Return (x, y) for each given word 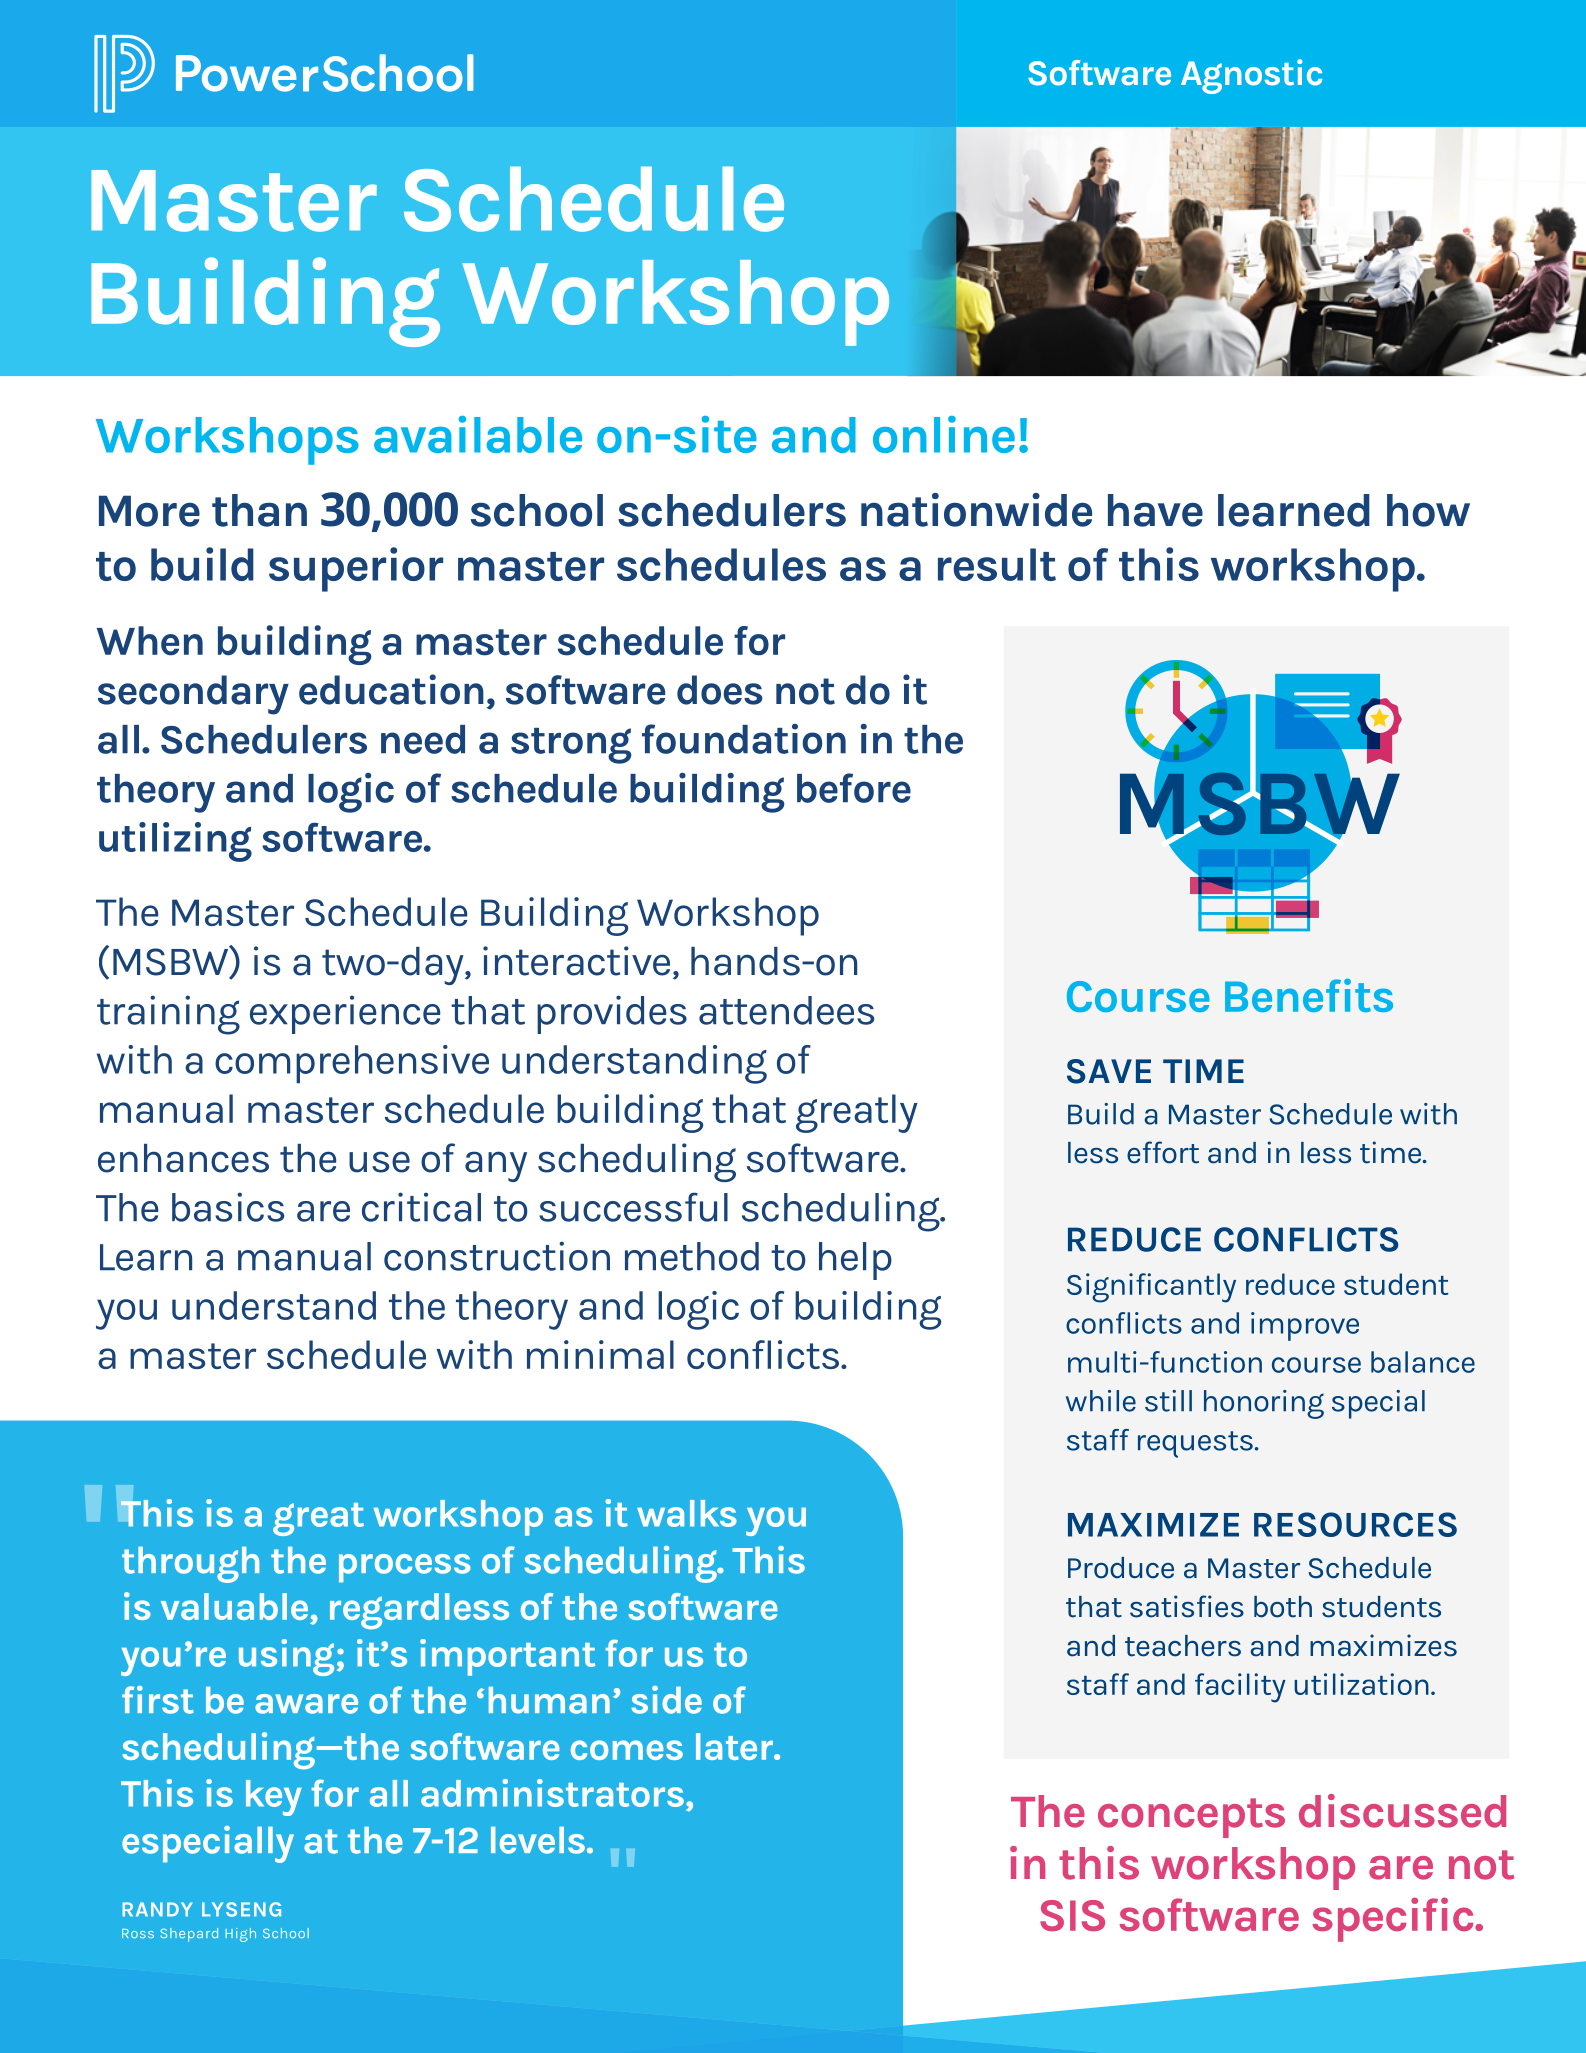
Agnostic (1251, 76)
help (855, 1261)
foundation (744, 739)
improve (1305, 1326)
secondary (193, 695)
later (735, 1746)
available (478, 434)
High (240, 1935)
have (1155, 510)
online (944, 434)
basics (228, 1207)
